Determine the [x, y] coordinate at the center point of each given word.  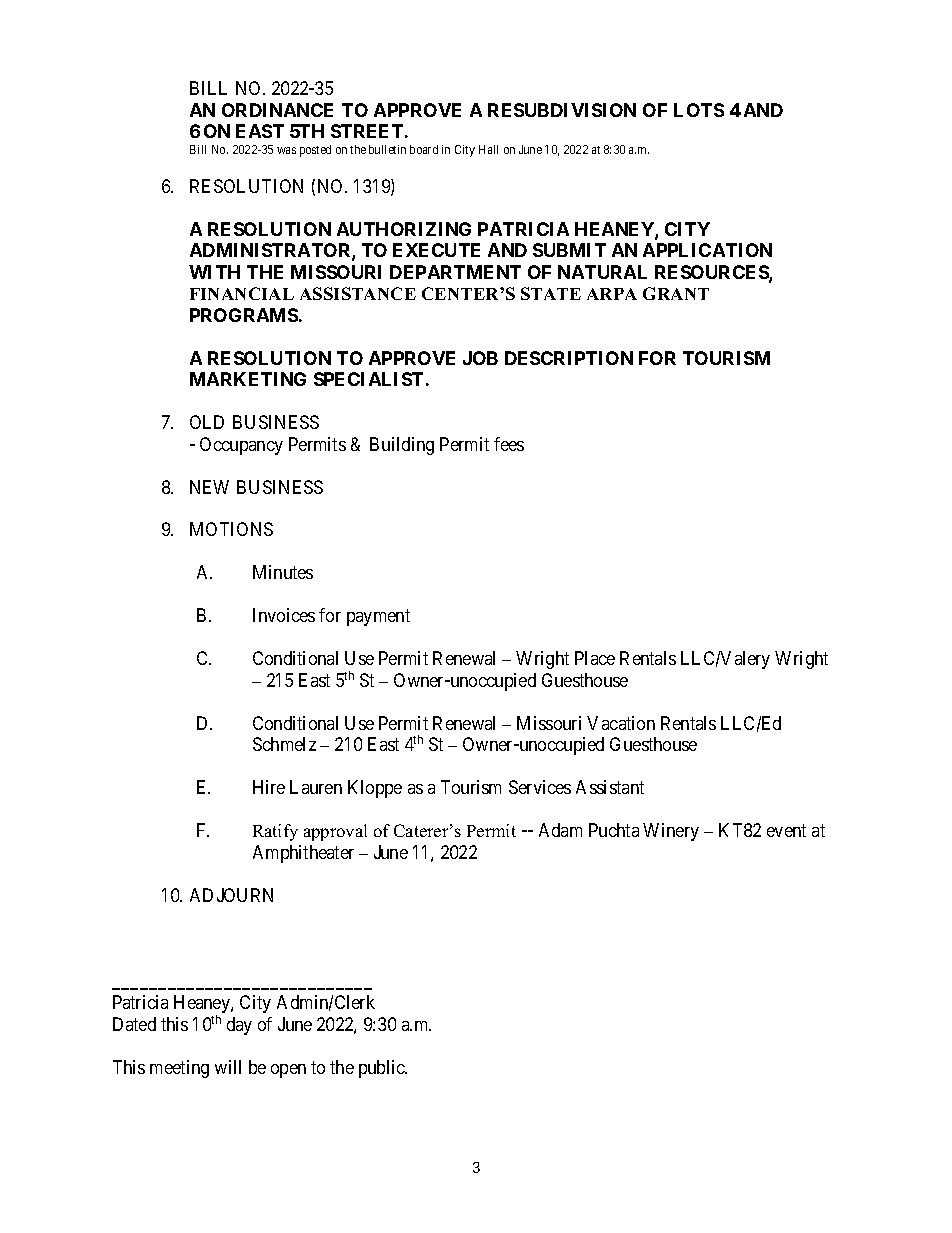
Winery [671, 832]
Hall [488, 149]
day [239, 1026]
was [286, 150]
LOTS [699, 110]
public [383, 1069]
